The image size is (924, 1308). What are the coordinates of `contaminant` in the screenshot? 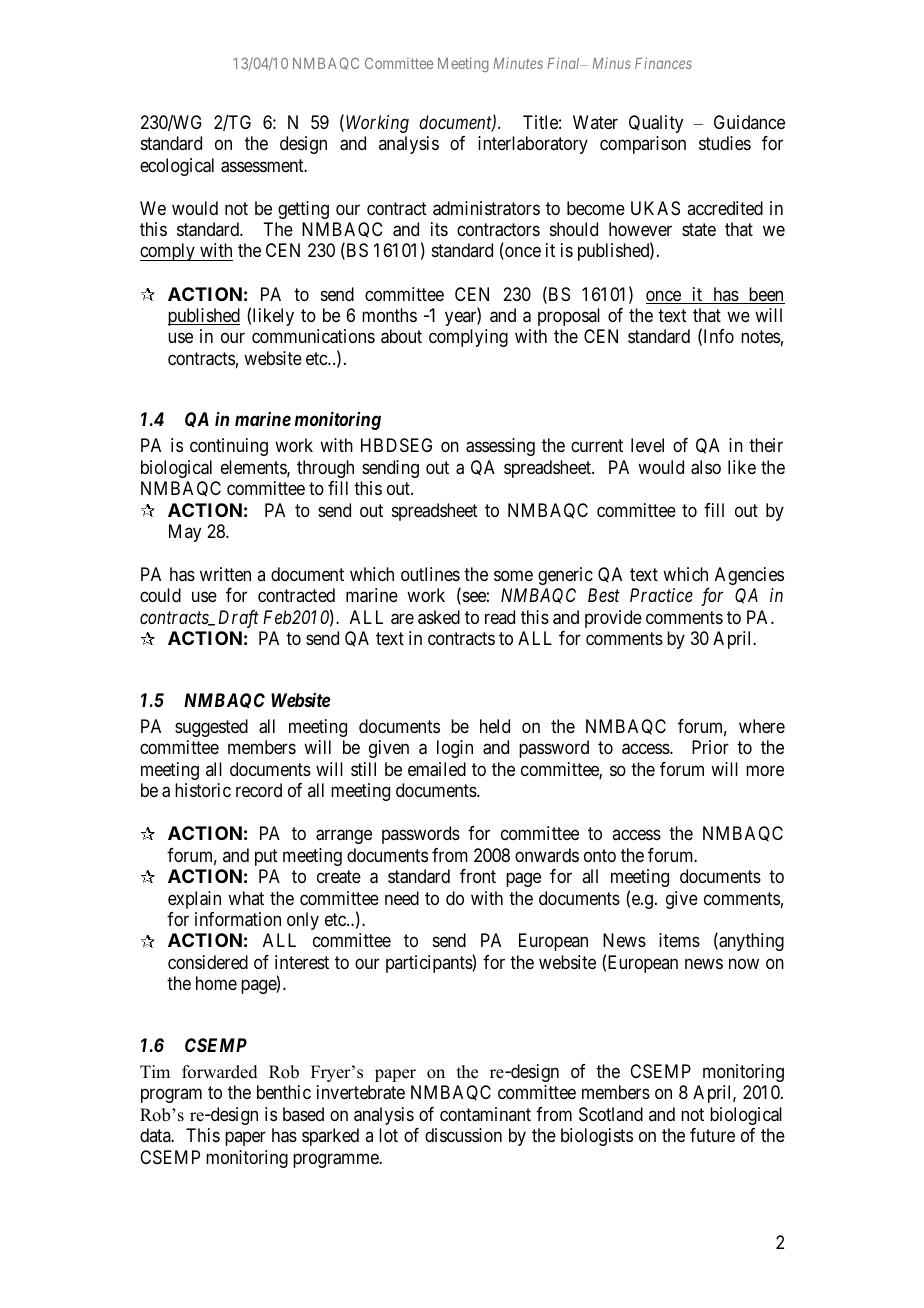 It's located at (485, 1114).
